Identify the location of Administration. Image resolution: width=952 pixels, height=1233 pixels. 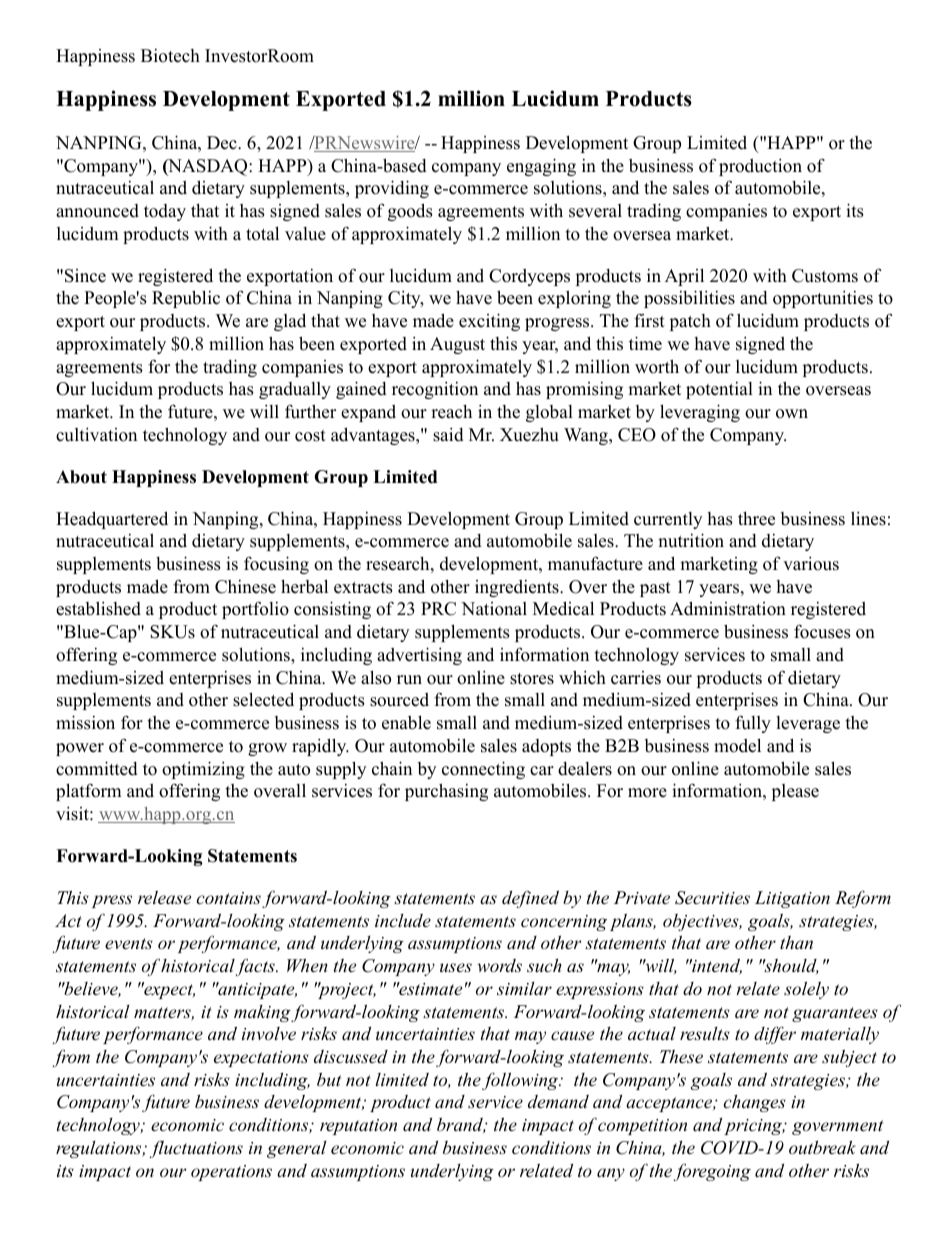
(728, 608).
